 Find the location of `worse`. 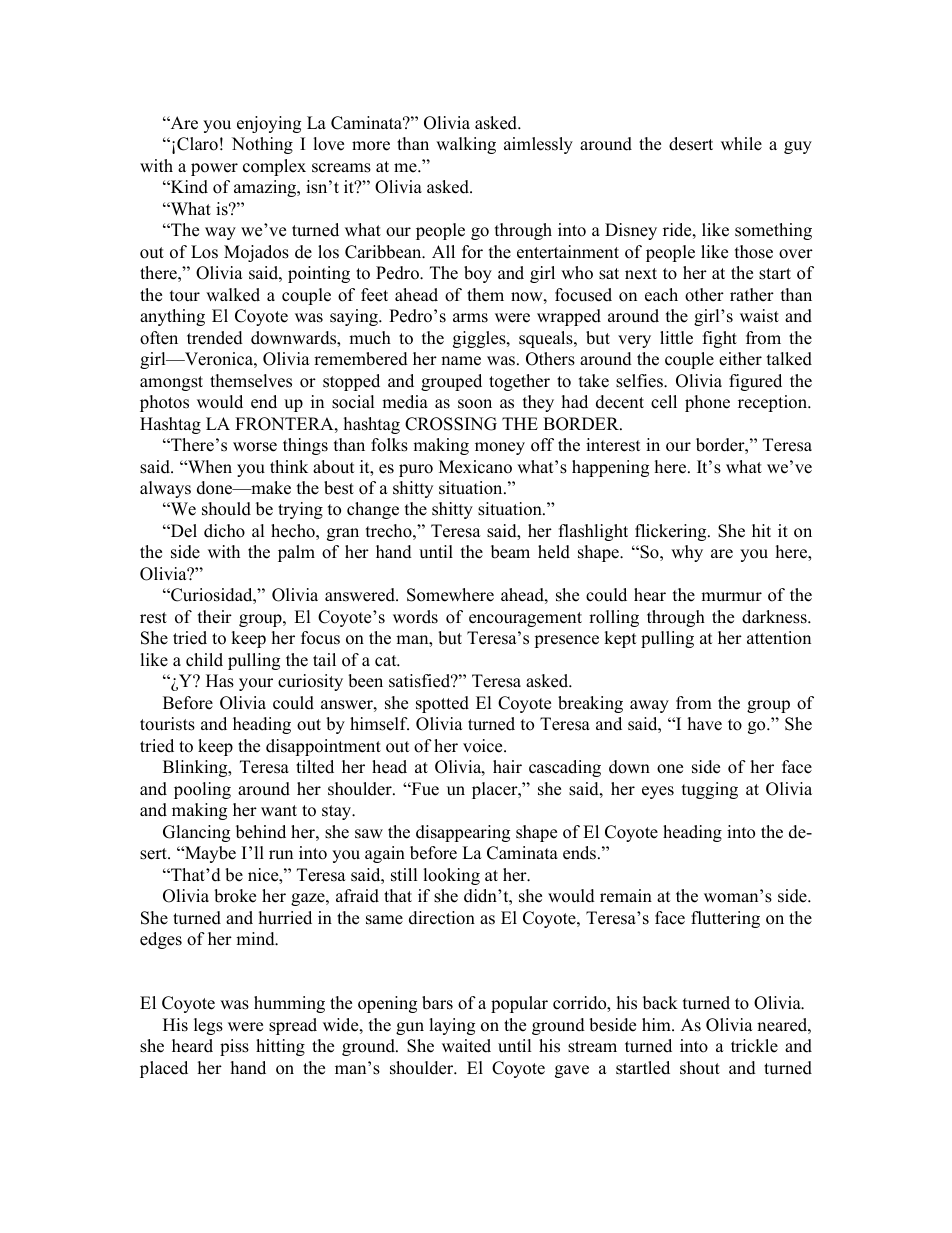

worse is located at coordinates (255, 447).
